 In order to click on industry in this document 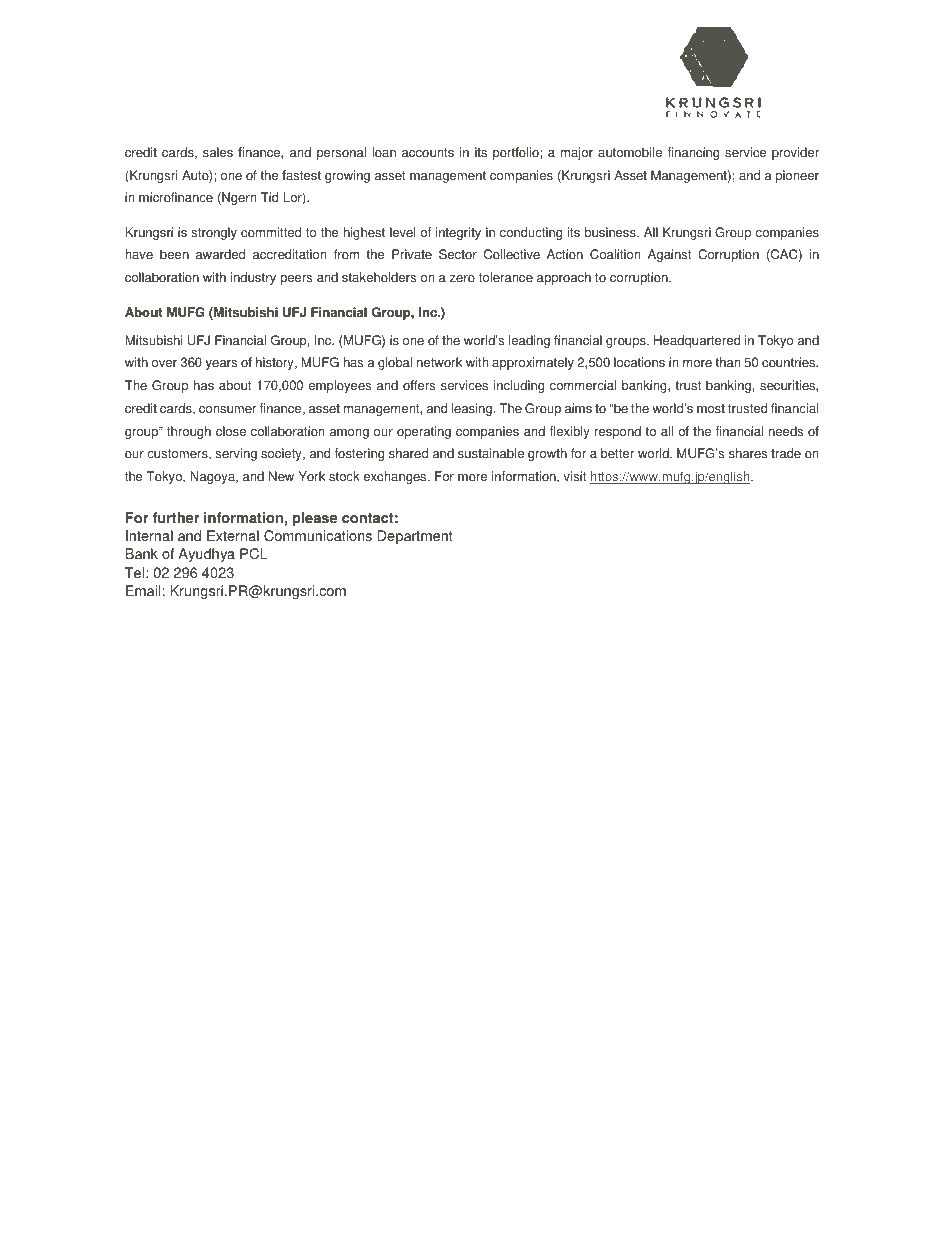, I will do `click(253, 278)`.
